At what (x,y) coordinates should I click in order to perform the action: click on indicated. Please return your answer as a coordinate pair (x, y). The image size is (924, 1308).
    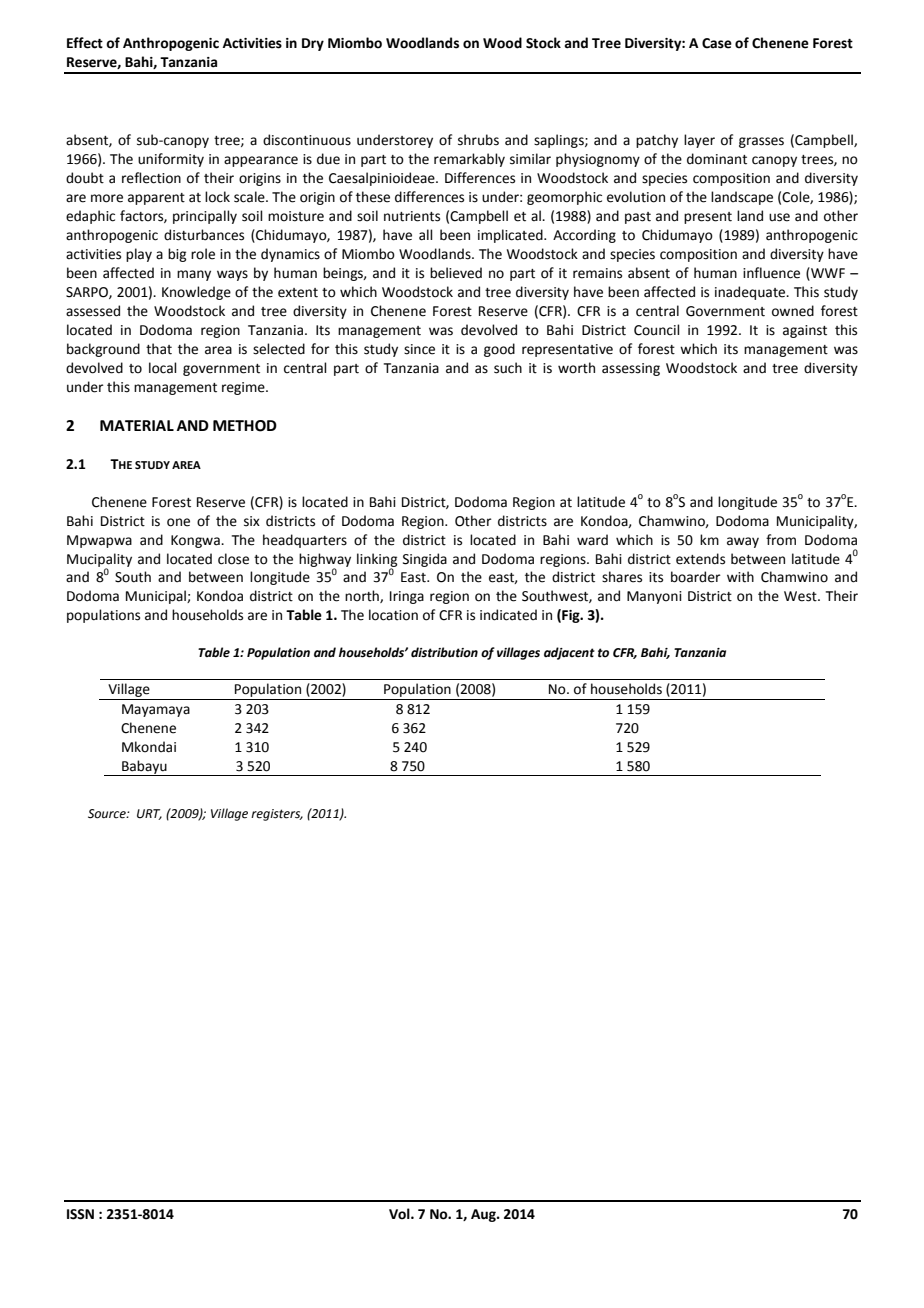
    Looking at the image, I should click on (508, 615).
